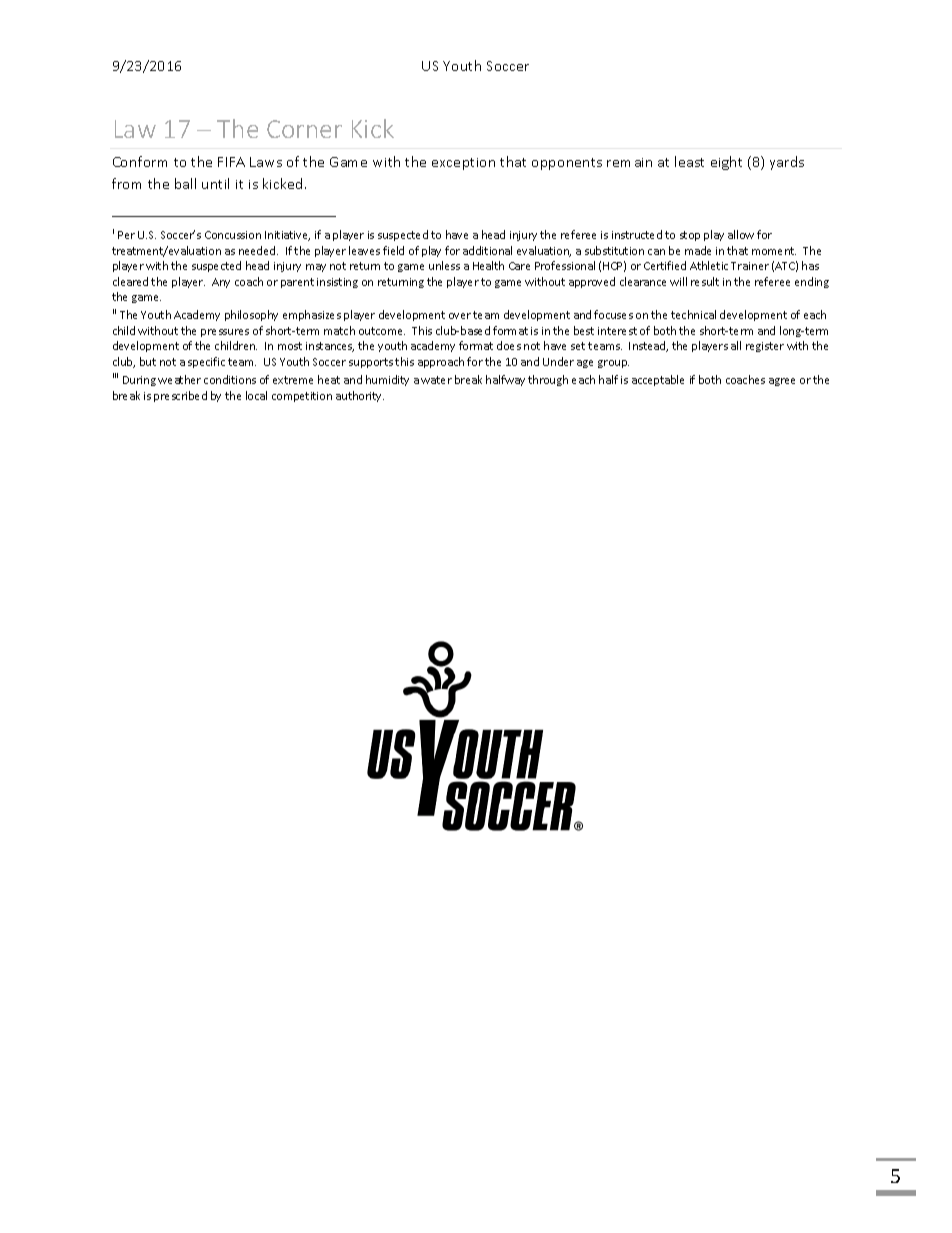  What do you see at coordinates (180, 396) in the document?
I see `prescribed` at bounding box center [180, 396].
